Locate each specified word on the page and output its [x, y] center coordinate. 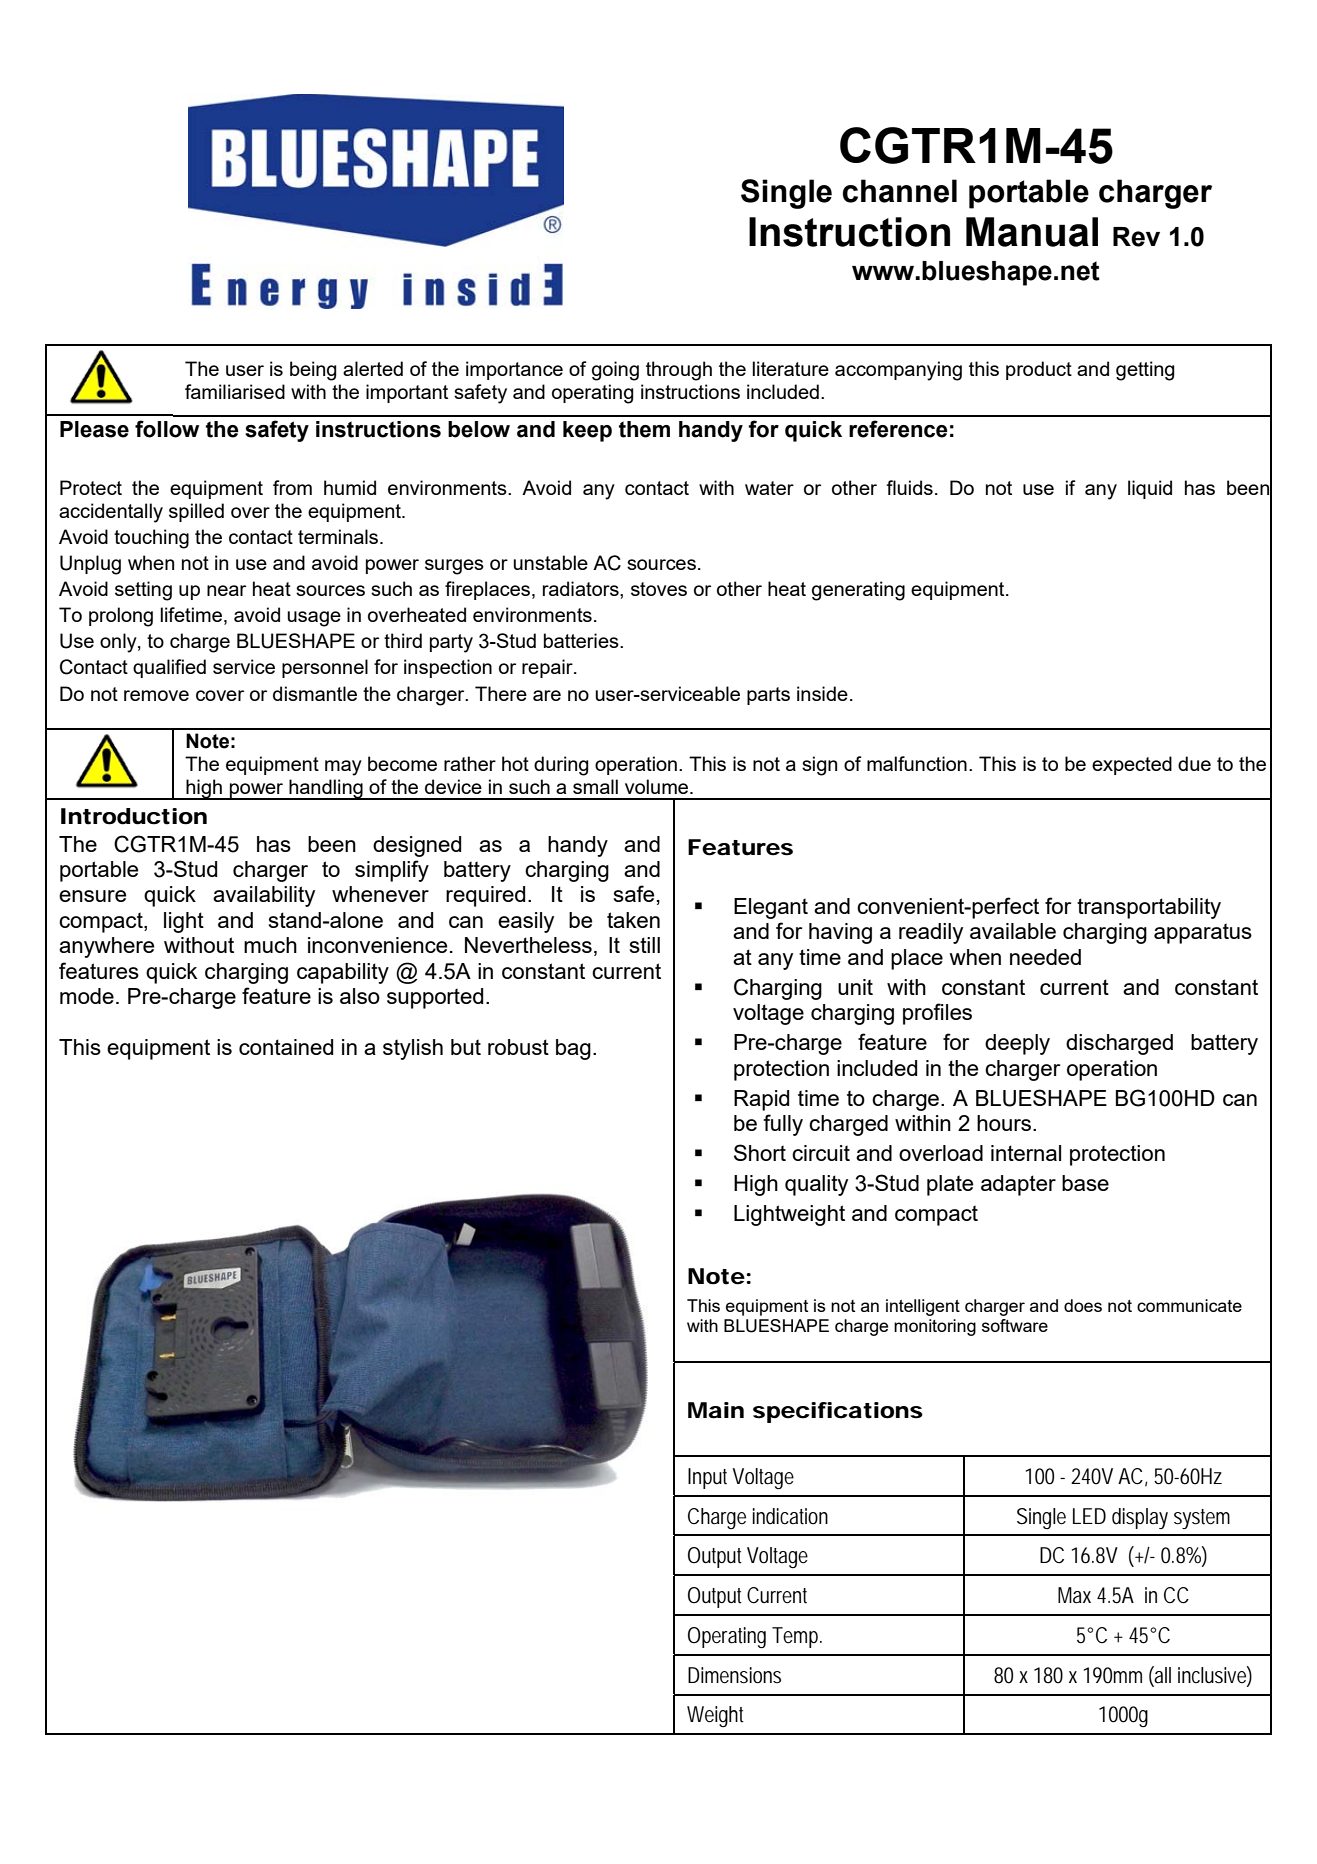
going [615, 371]
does [1083, 1305]
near [226, 590]
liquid [1150, 489]
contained [286, 1047]
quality [816, 1185]
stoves [659, 589]
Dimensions [734, 1675]
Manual [1032, 232]
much [270, 945]
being [313, 371]
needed [1045, 957]
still [645, 945]
